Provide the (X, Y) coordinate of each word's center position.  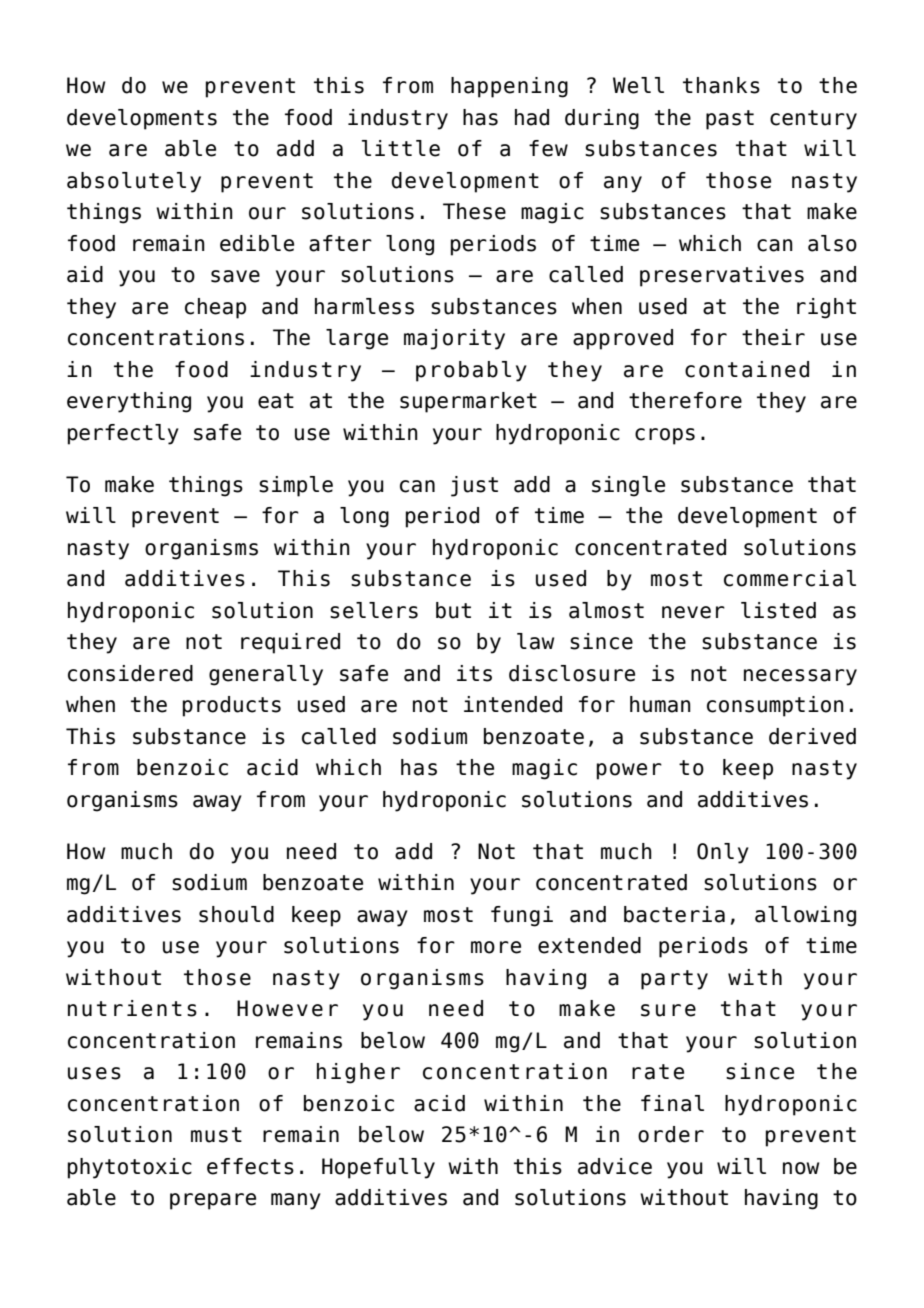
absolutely (134, 182)
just (474, 486)
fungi (522, 916)
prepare (213, 1201)
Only (723, 853)
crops (665, 436)
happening (509, 87)
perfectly (123, 434)
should (236, 914)
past (730, 120)
